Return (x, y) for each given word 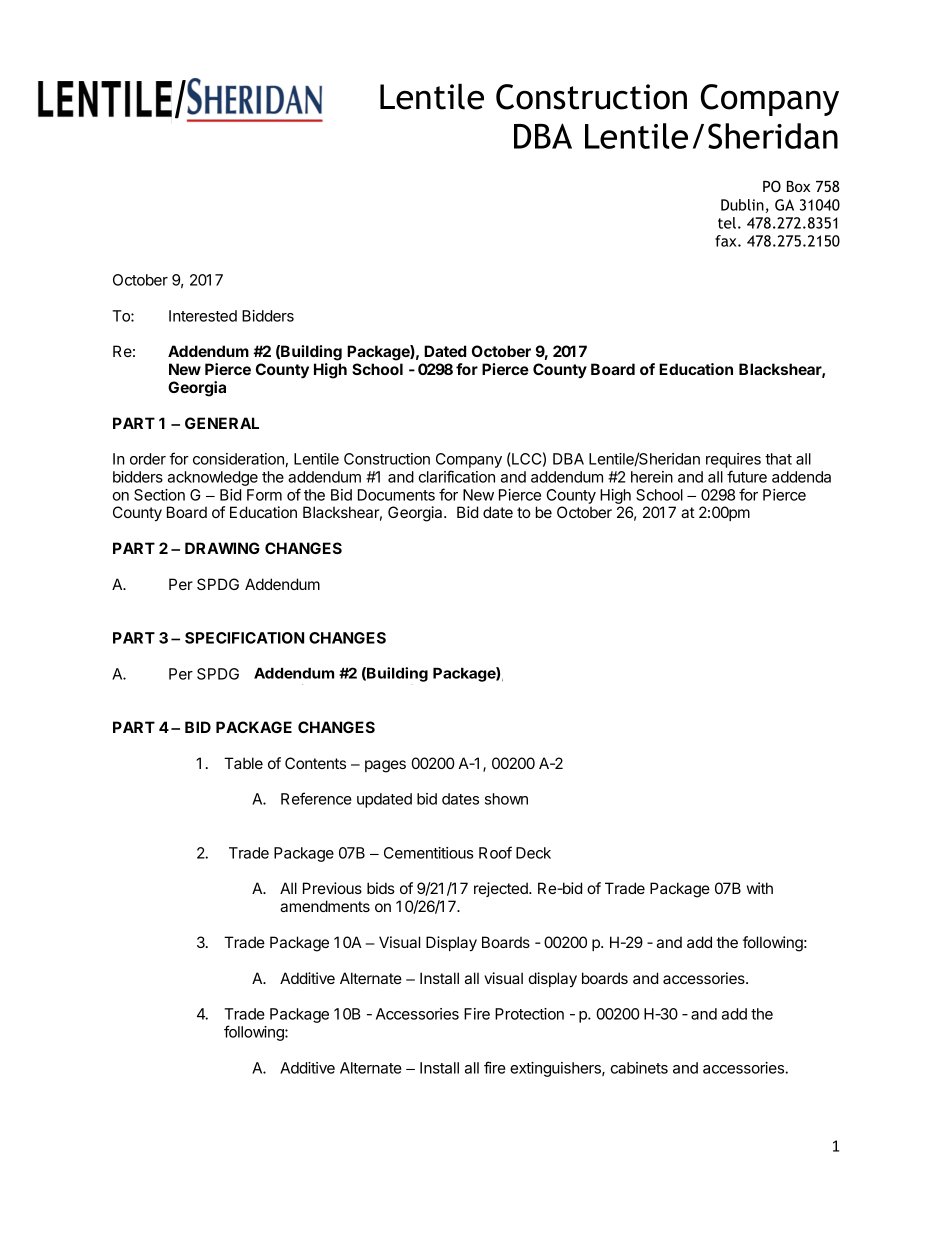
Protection (529, 1014)
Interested (203, 316)
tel (727, 223)
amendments (325, 906)
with (760, 888)
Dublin (742, 205)
